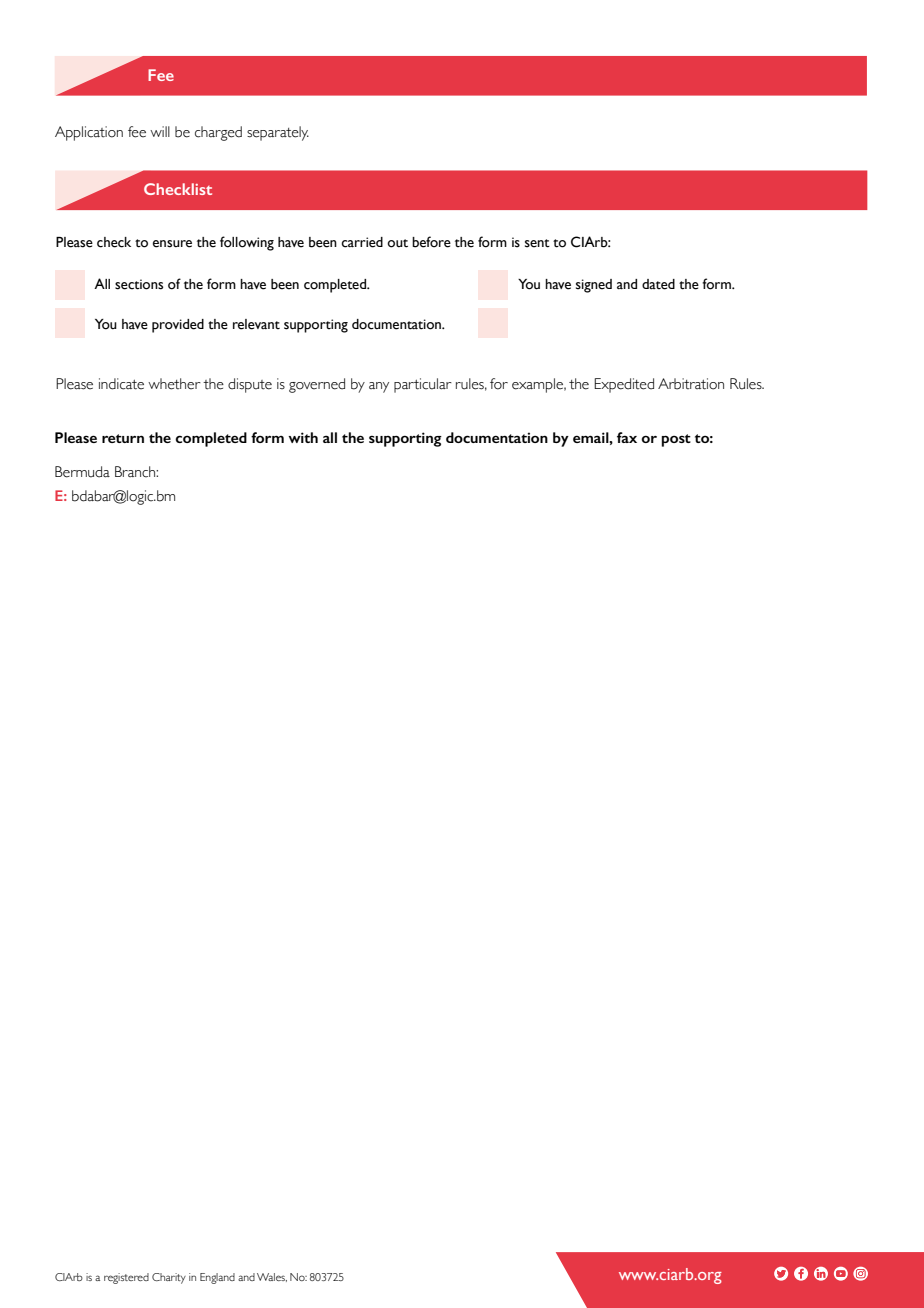 This screenshot has width=924, height=1308. Describe the element at coordinates (303, 437) in the screenshot. I see `with` at that location.
